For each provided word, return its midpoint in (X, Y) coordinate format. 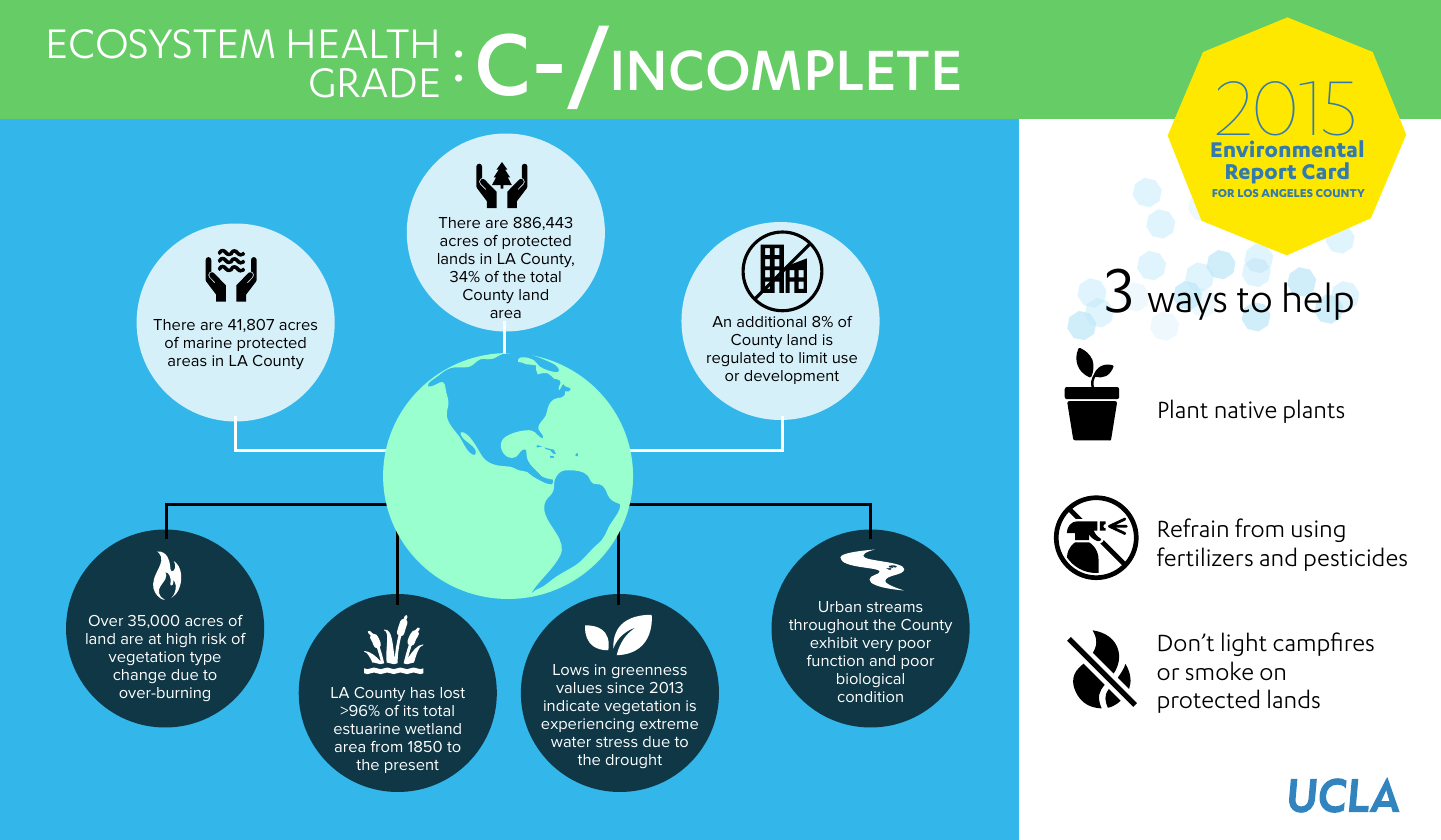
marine (208, 342)
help (1318, 301)
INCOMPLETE (786, 70)
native (1245, 410)
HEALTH (363, 43)
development (791, 377)
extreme (669, 724)
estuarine (367, 728)
